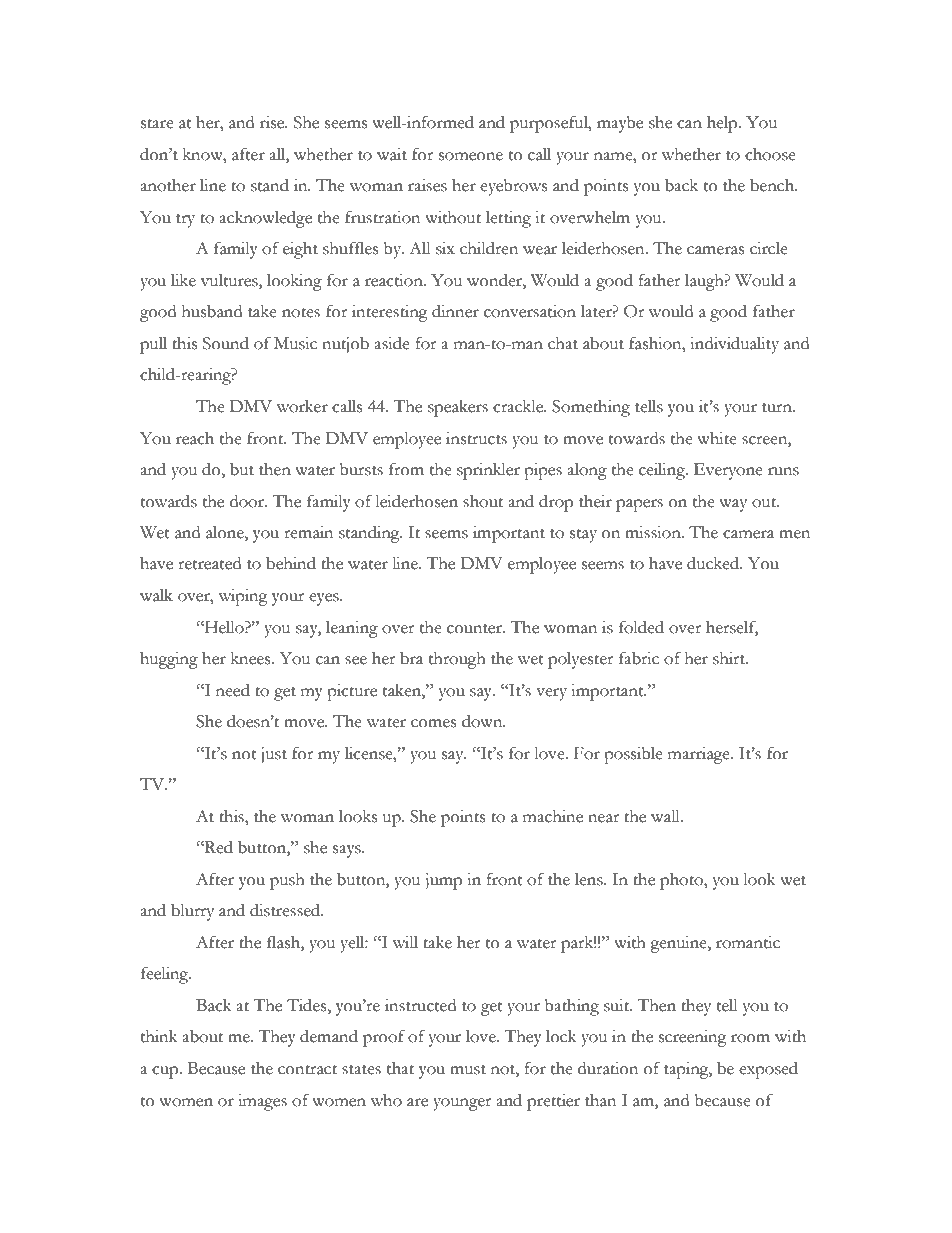  What do you see at coordinates (471, 156) in the screenshot?
I see `someone` at bounding box center [471, 156].
